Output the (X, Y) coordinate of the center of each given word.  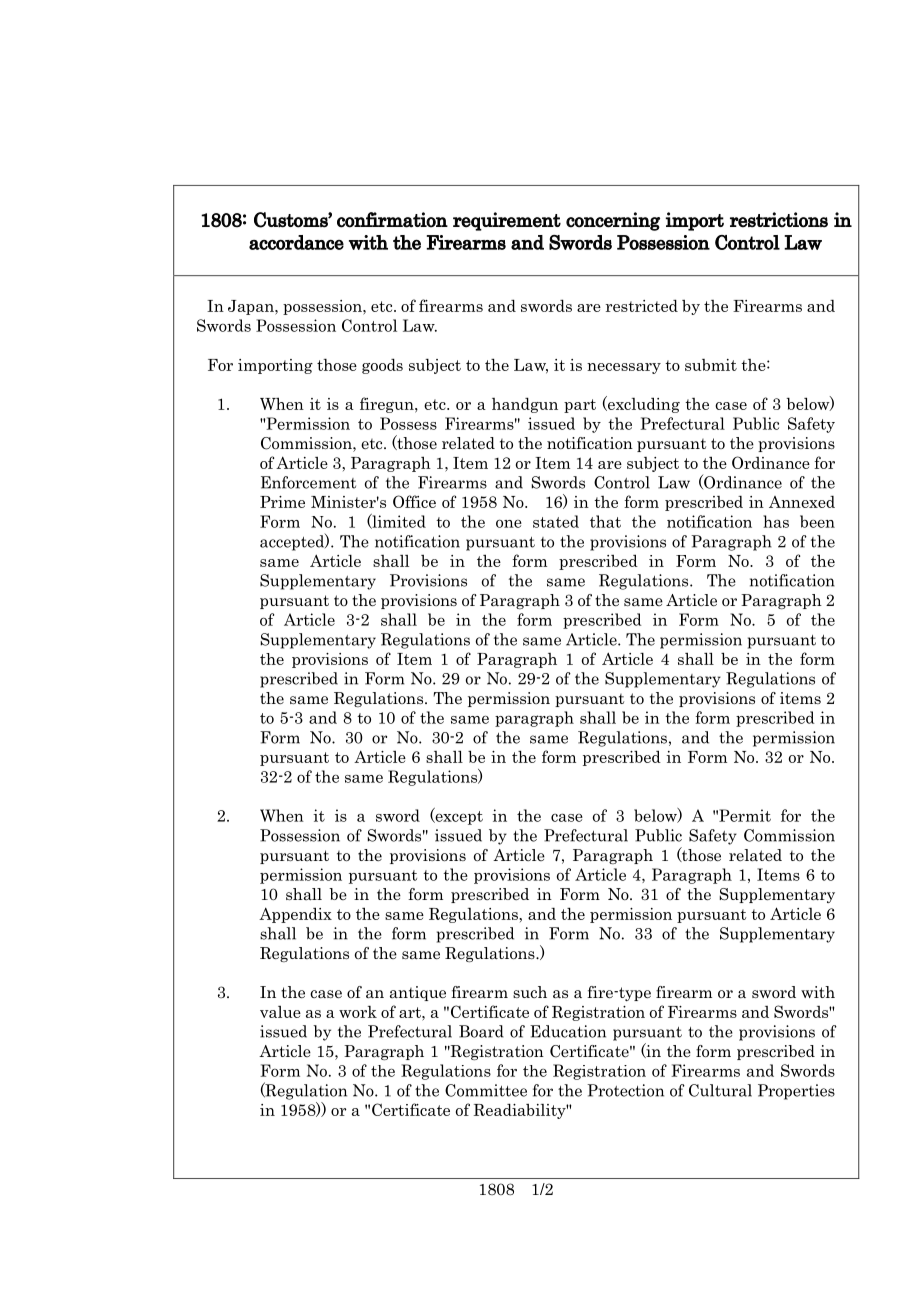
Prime (282, 502)
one (509, 523)
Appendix (295, 915)
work (358, 1012)
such (530, 992)
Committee (486, 1090)
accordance (296, 242)
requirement (507, 221)
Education (568, 1031)
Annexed (802, 502)
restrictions (779, 220)
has (776, 521)
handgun (525, 405)
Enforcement (308, 482)
